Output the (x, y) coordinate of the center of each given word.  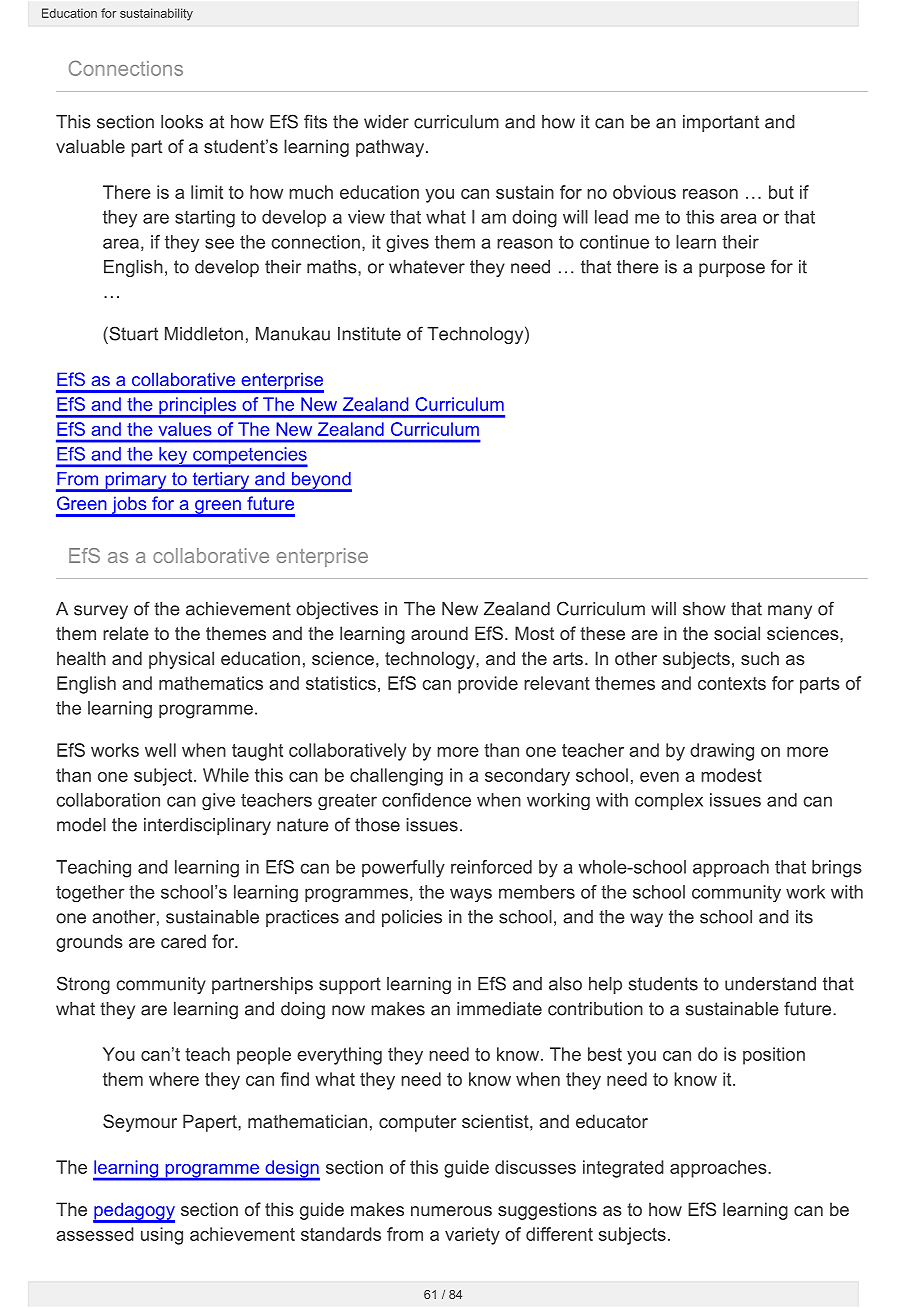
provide (488, 685)
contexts (732, 683)
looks (182, 122)
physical (181, 660)
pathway (391, 148)
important (721, 123)
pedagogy (134, 1212)
